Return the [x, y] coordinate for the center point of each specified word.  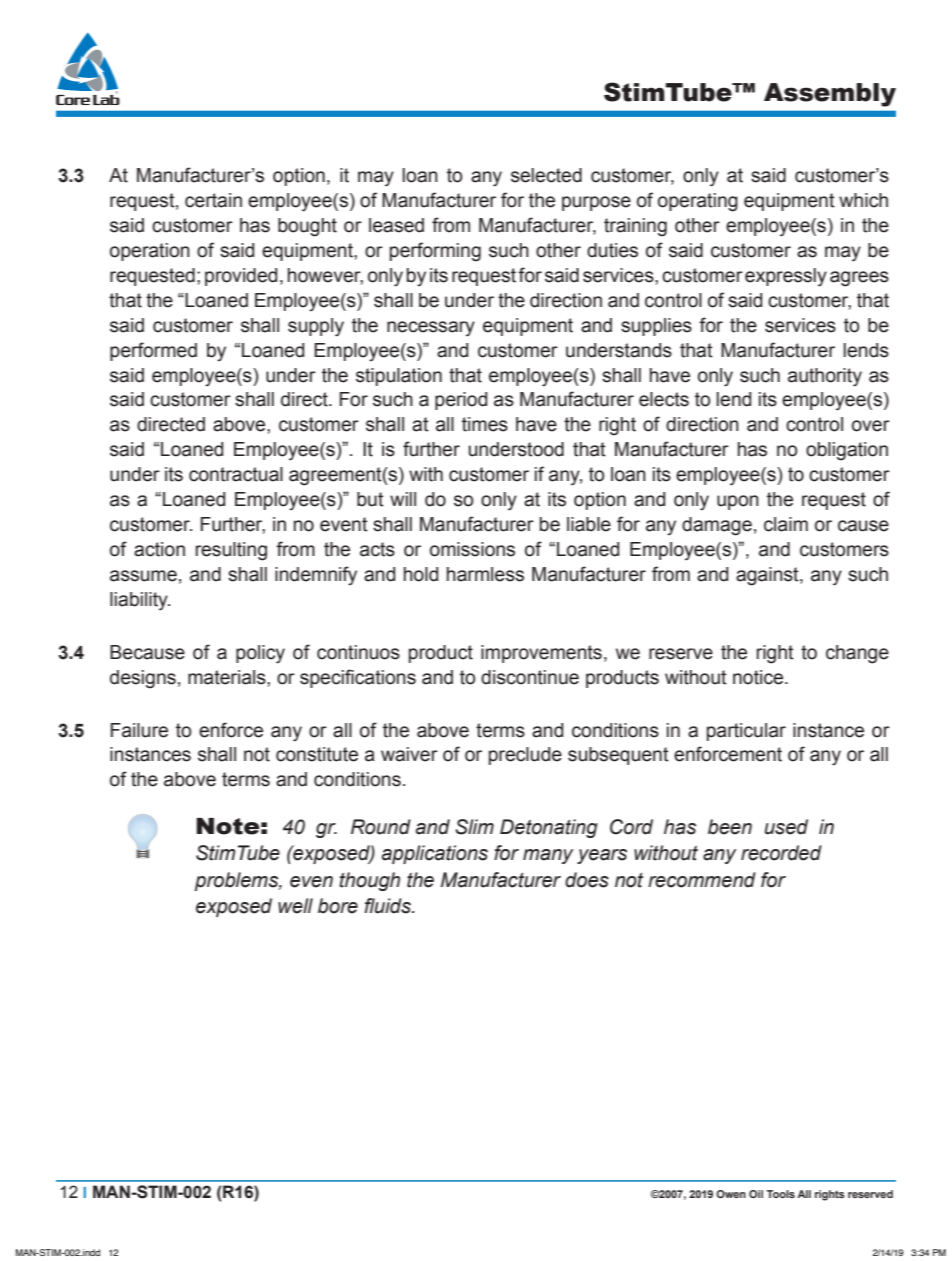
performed [153, 351]
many [548, 856]
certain [213, 200]
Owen [731, 1194]
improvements [541, 654]
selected [546, 175]
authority [825, 377]
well [295, 906]
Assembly [830, 95]
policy [260, 654]
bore [338, 906]
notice [759, 677]
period [461, 401]
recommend [702, 880]
